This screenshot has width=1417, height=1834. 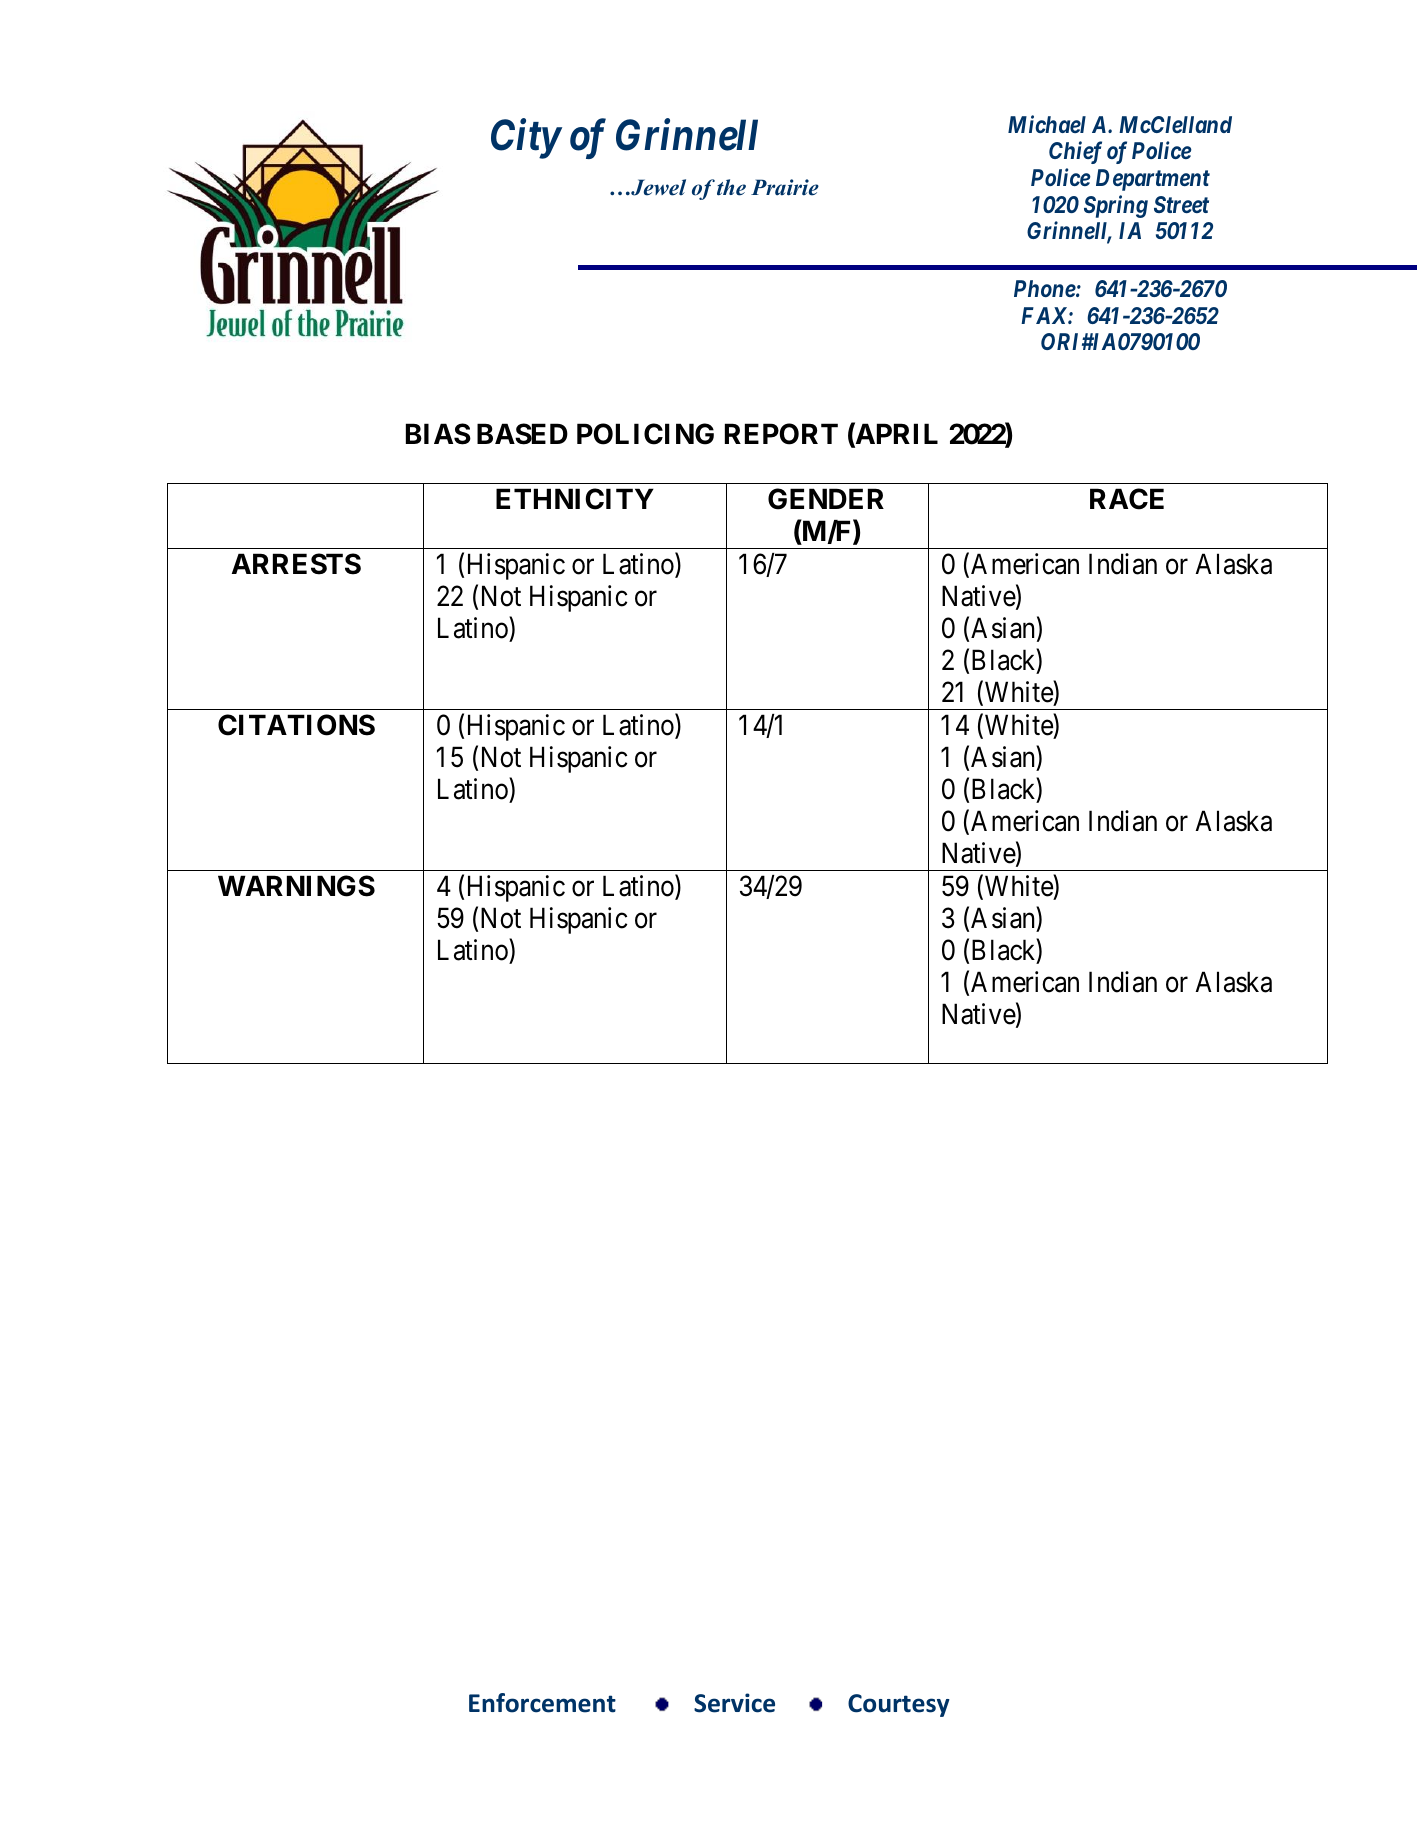 What do you see at coordinates (522, 434) in the screenshot?
I see `BASED` at bounding box center [522, 434].
